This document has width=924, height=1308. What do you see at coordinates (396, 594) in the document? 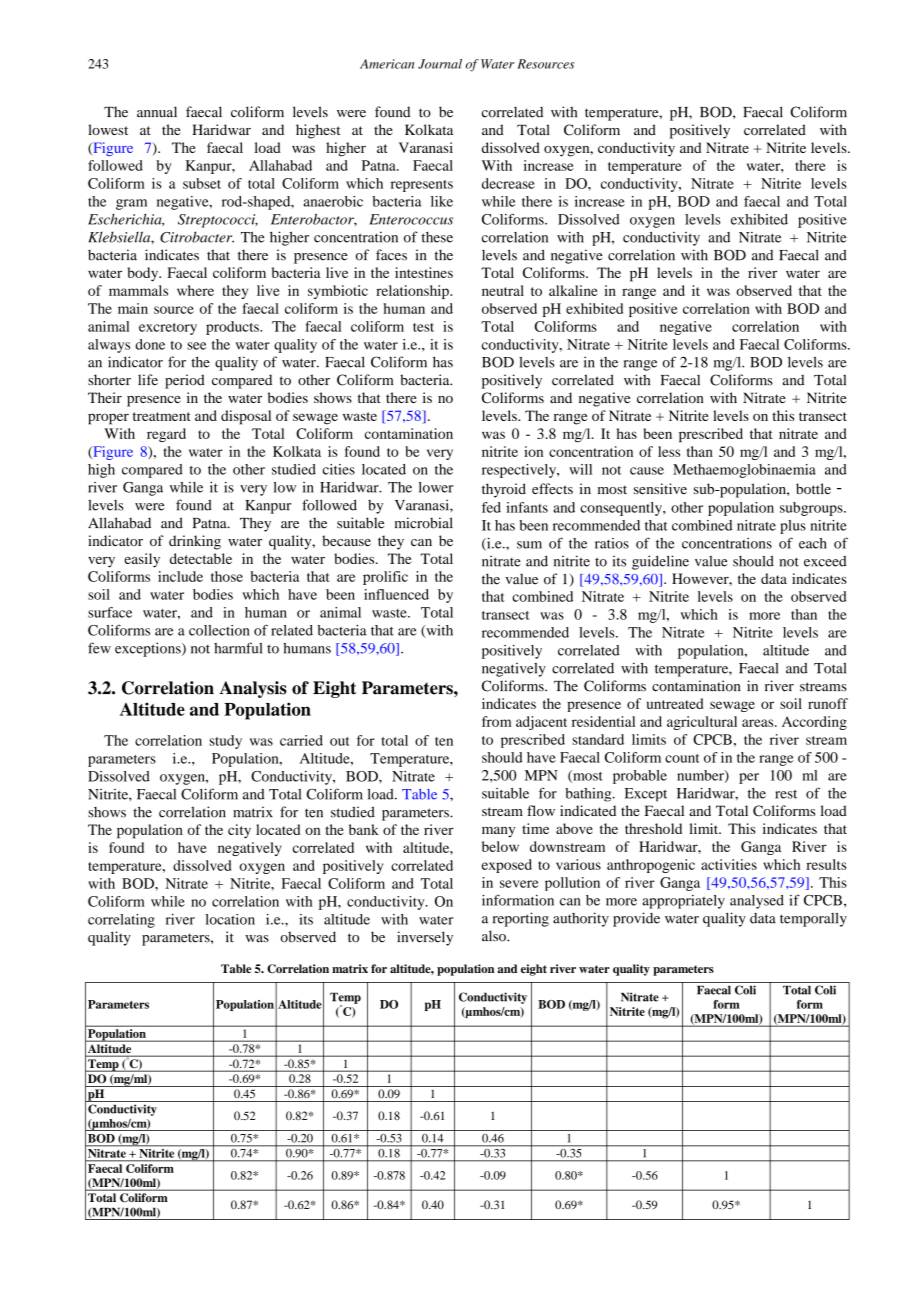
I see `influenced` at bounding box center [396, 594].
